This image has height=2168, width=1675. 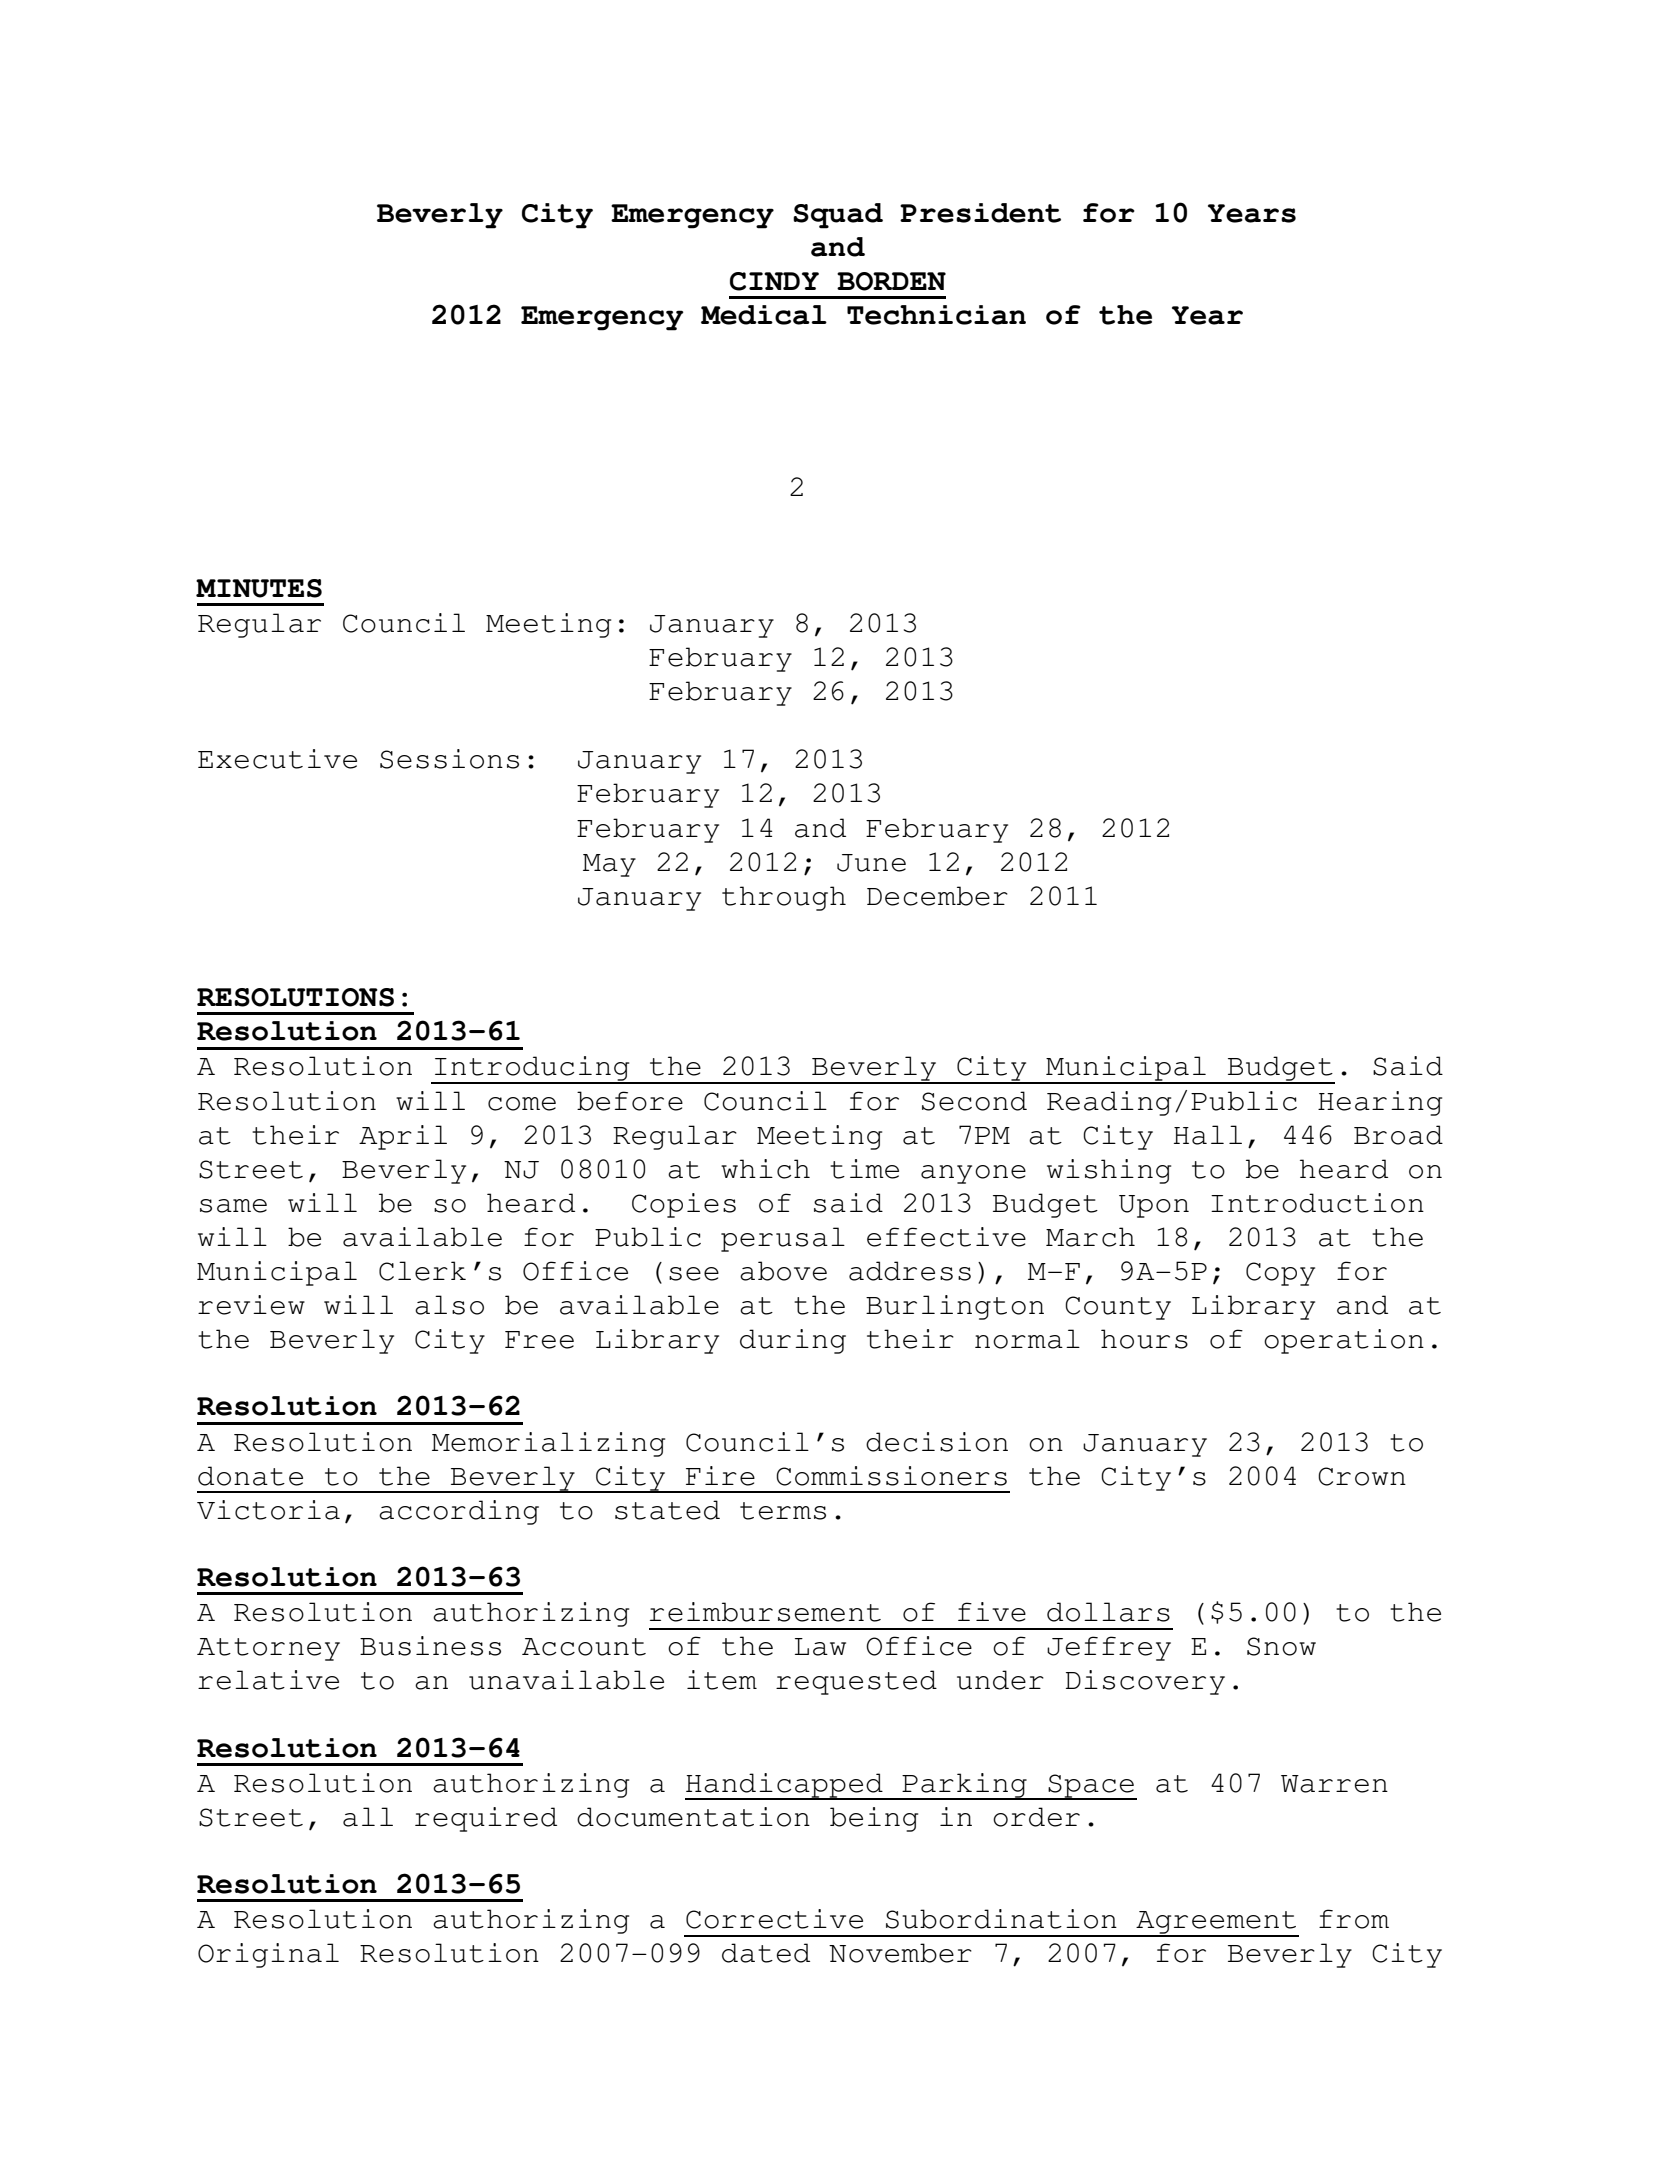 What do you see at coordinates (774, 1919) in the image?
I see `Corrective` at bounding box center [774, 1919].
